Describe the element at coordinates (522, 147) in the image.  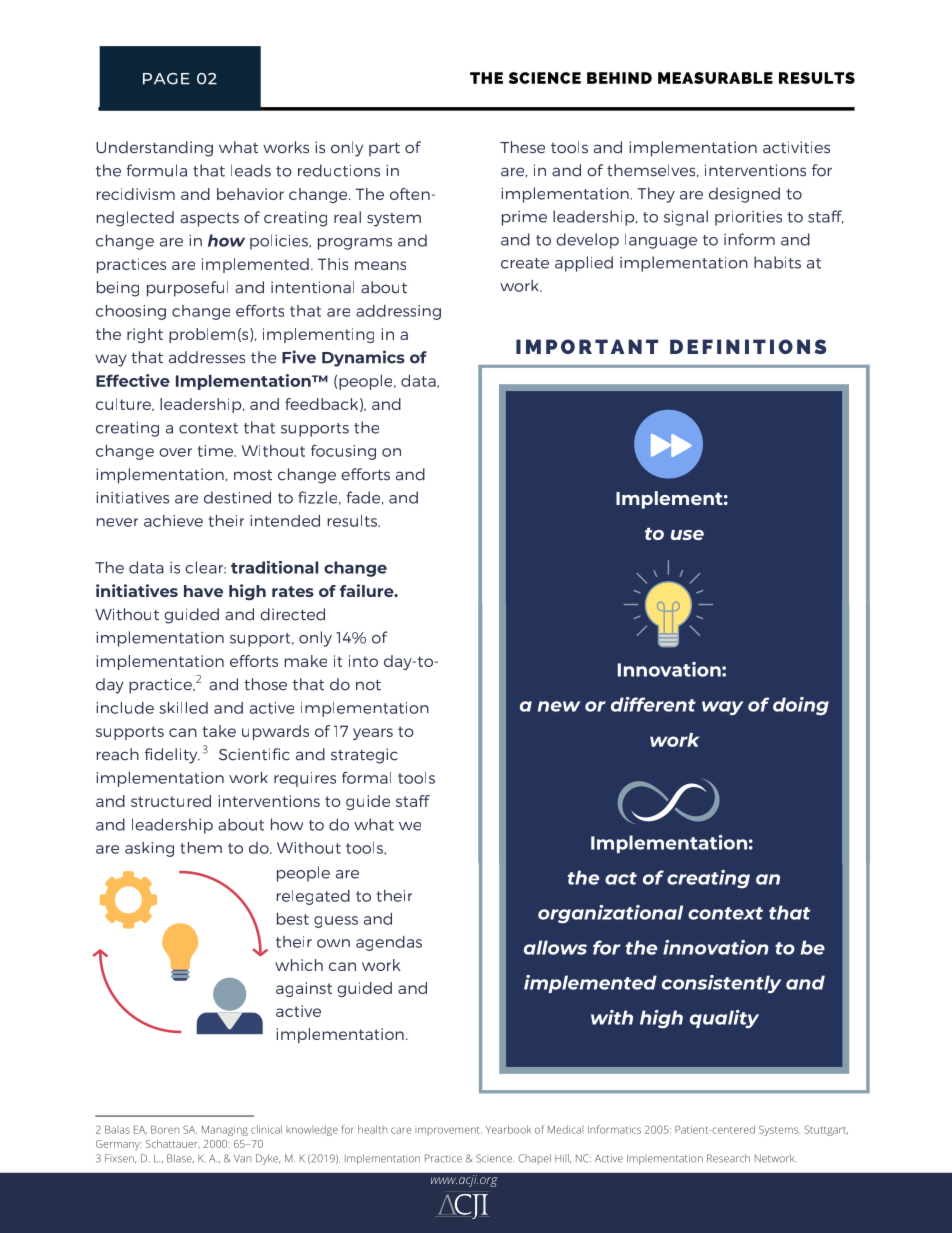
I see `These` at that location.
